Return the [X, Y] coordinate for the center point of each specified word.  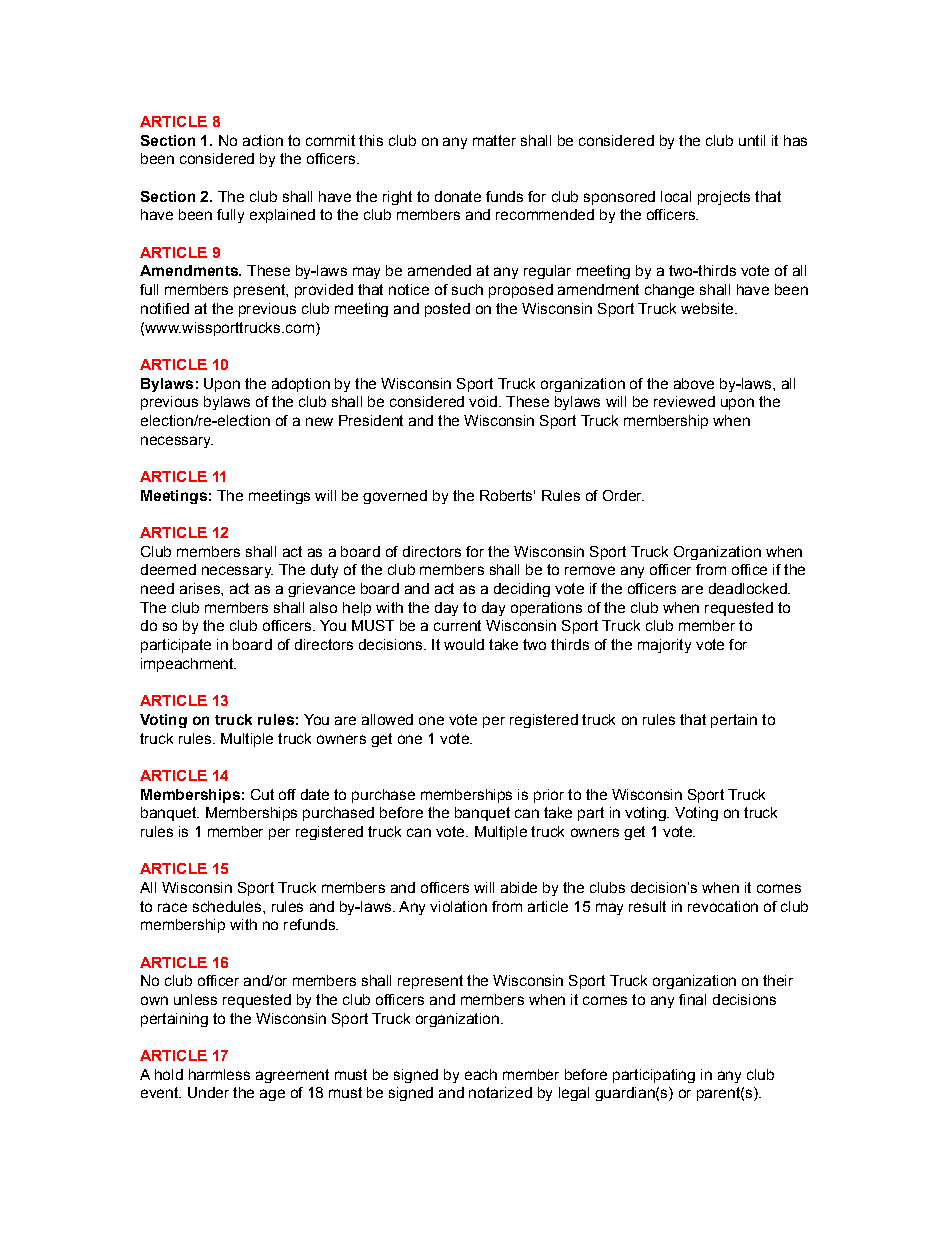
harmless [219, 1074]
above [694, 383]
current [457, 625]
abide [519, 887]
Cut [262, 794]
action [263, 140]
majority [664, 646]
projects [724, 198]
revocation [723, 906]
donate [458, 196]
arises [201, 588]
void [483, 401]
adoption [301, 385]
